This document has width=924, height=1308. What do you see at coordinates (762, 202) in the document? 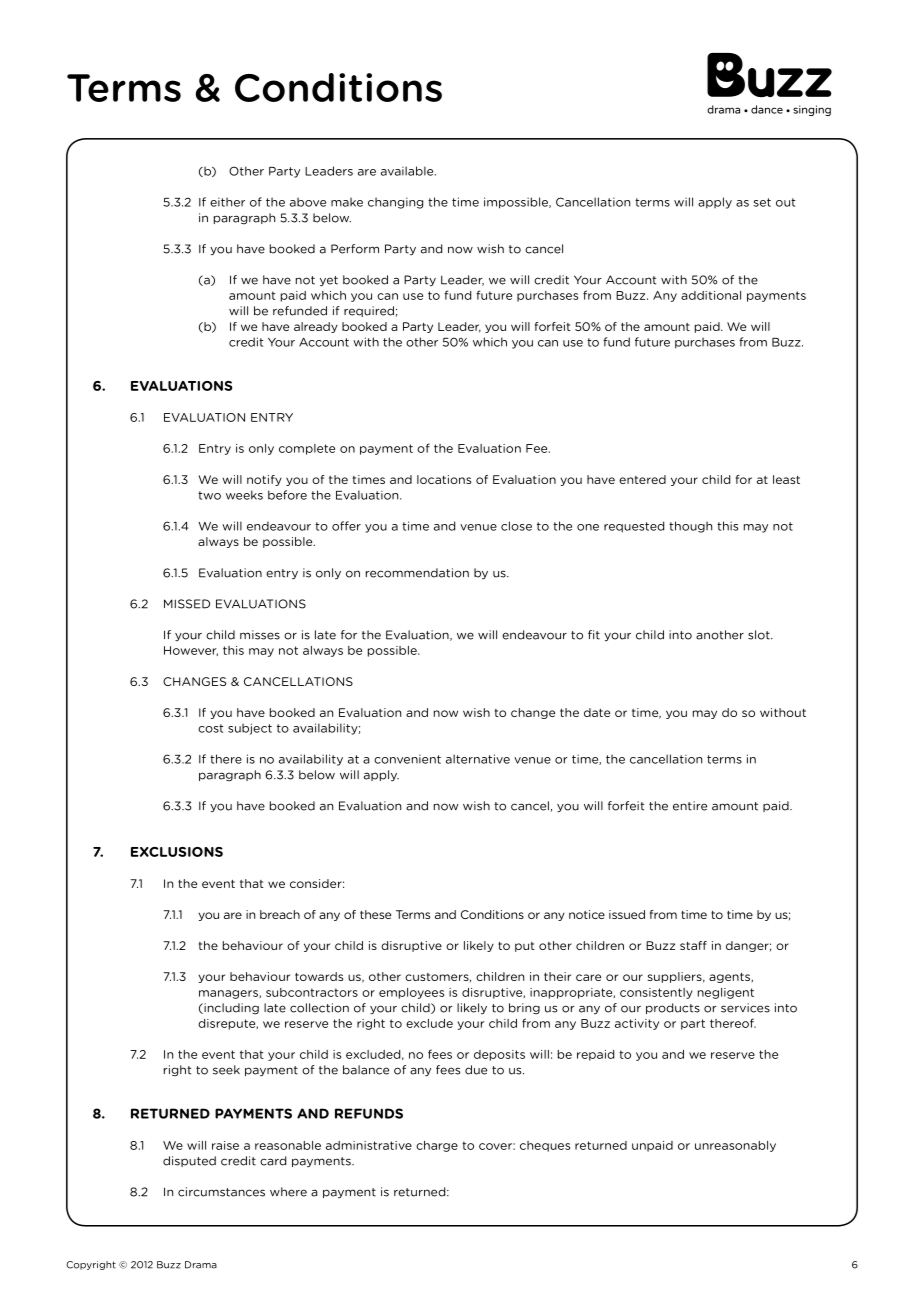
I see `set` at bounding box center [762, 202].
